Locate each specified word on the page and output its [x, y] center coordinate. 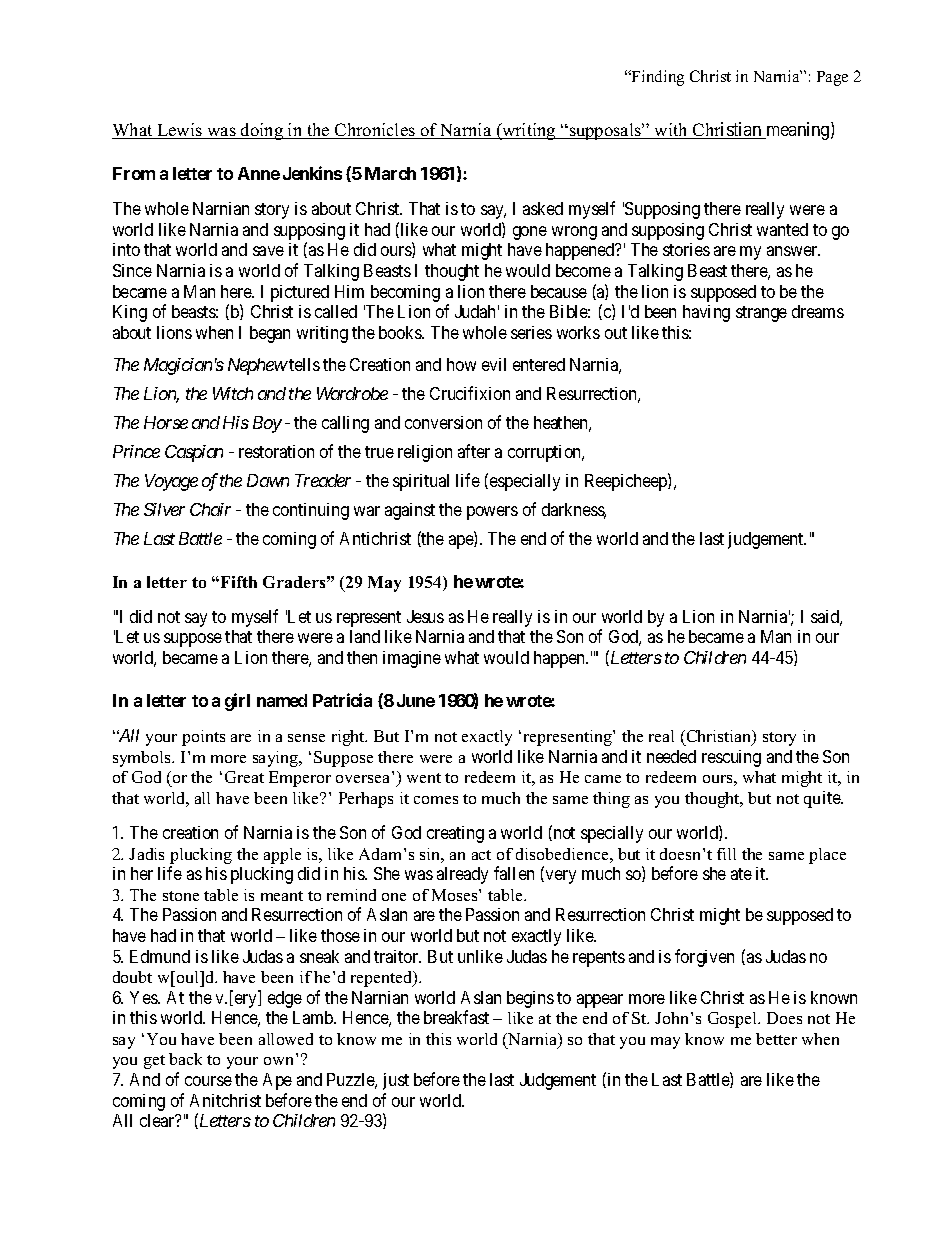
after [474, 451]
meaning [798, 131]
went [424, 778]
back [185, 1059]
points [203, 738]
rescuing [731, 758]
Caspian [194, 453]
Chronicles [375, 131]
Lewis [179, 131]
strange [761, 314]
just [396, 1081]
